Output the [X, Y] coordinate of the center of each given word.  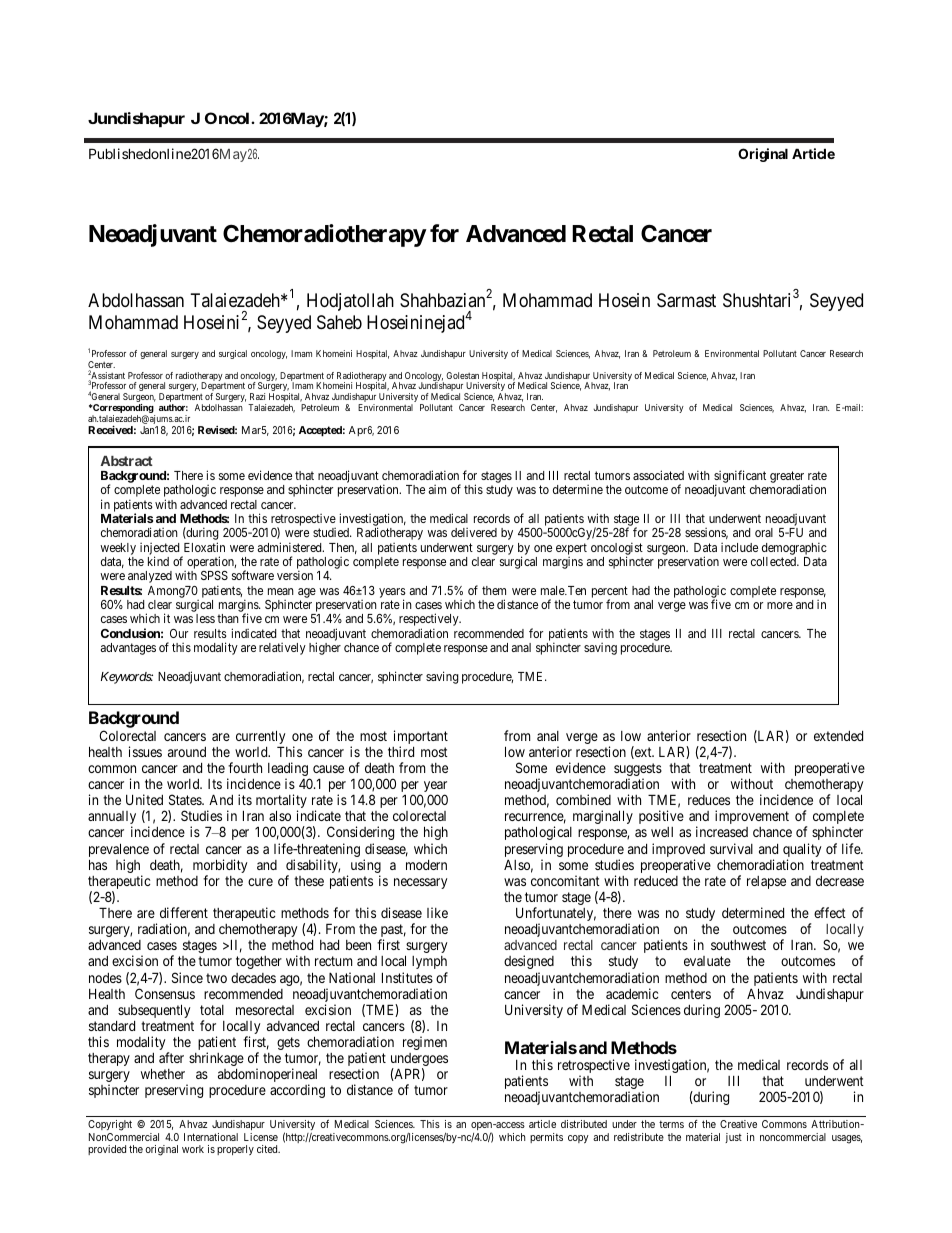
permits [546, 1138]
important [421, 738]
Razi [257, 396]
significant [739, 478]
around [187, 752]
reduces [709, 800]
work [193, 1149]
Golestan [462, 375]
